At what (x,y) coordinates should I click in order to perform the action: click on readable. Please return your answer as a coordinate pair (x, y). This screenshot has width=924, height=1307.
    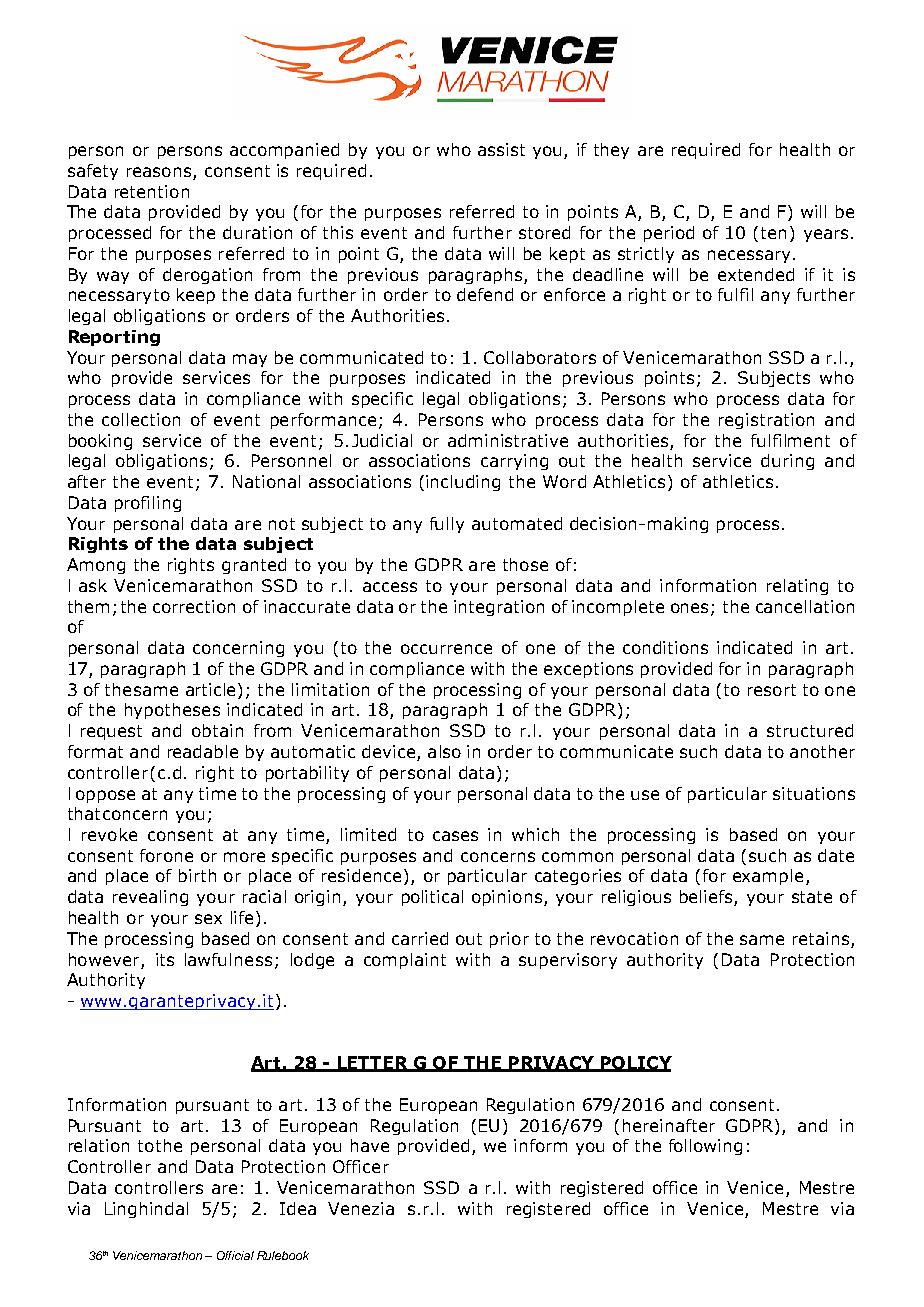
    Looking at the image, I should click on (203, 751).
